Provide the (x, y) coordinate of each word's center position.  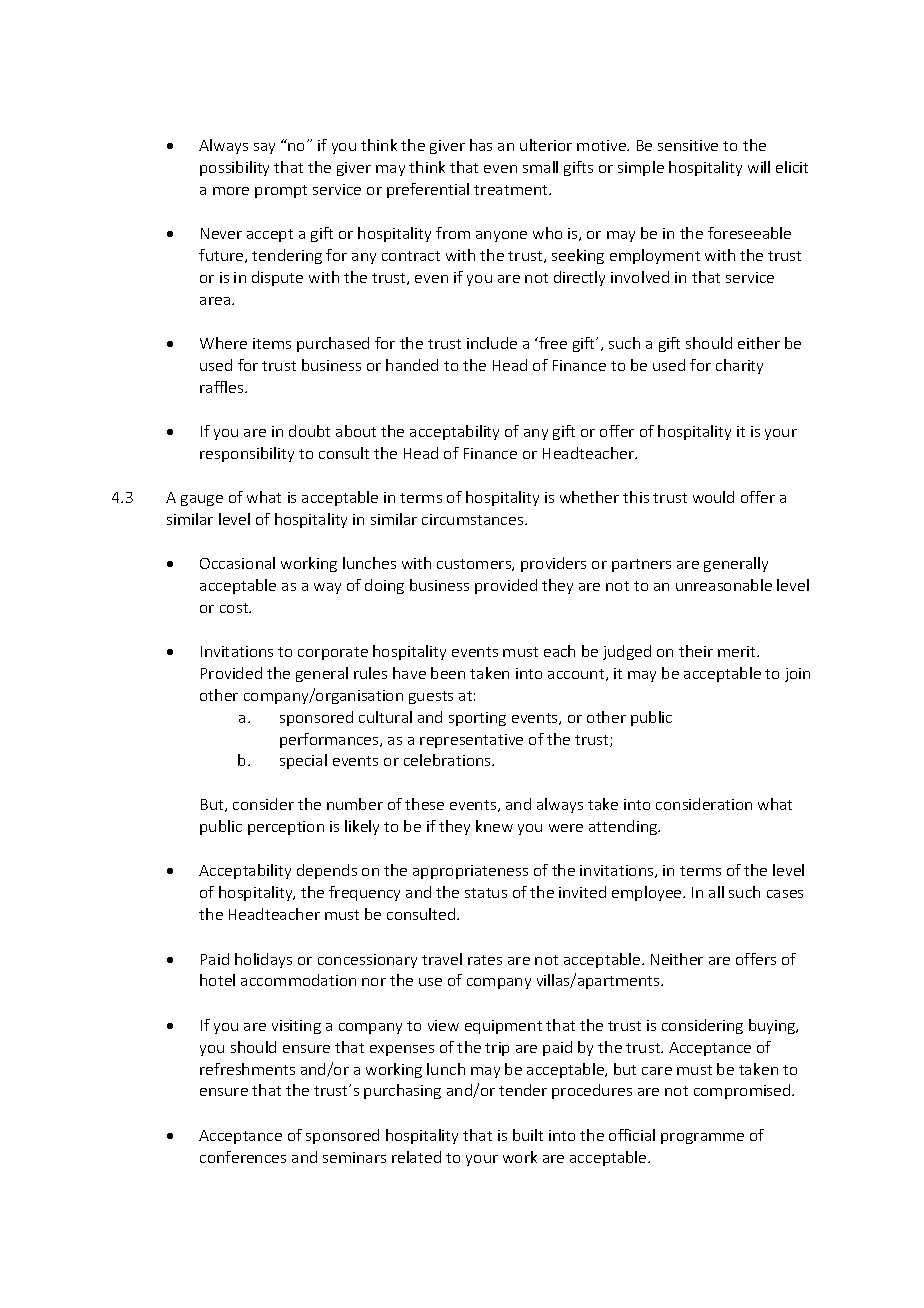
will (759, 167)
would (713, 497)
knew (494, 826)
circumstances (474, 519)
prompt (281, 191)
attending (624, 827)
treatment (512, 190)
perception (286, 828)
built (528, 1135)
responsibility (247, 454)
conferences (243, 1157)
